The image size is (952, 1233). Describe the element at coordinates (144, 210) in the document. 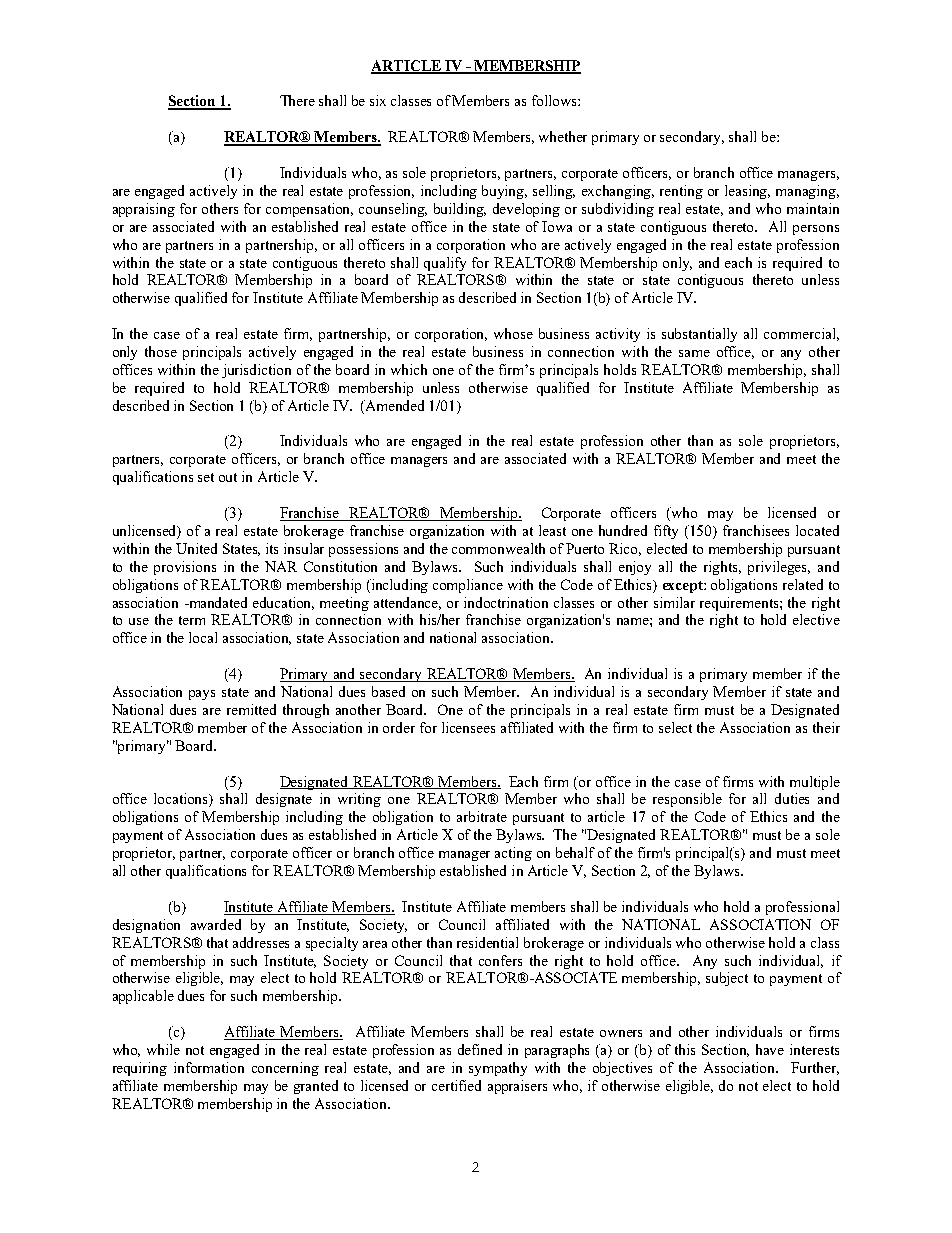

I see `appraising` at that location.
